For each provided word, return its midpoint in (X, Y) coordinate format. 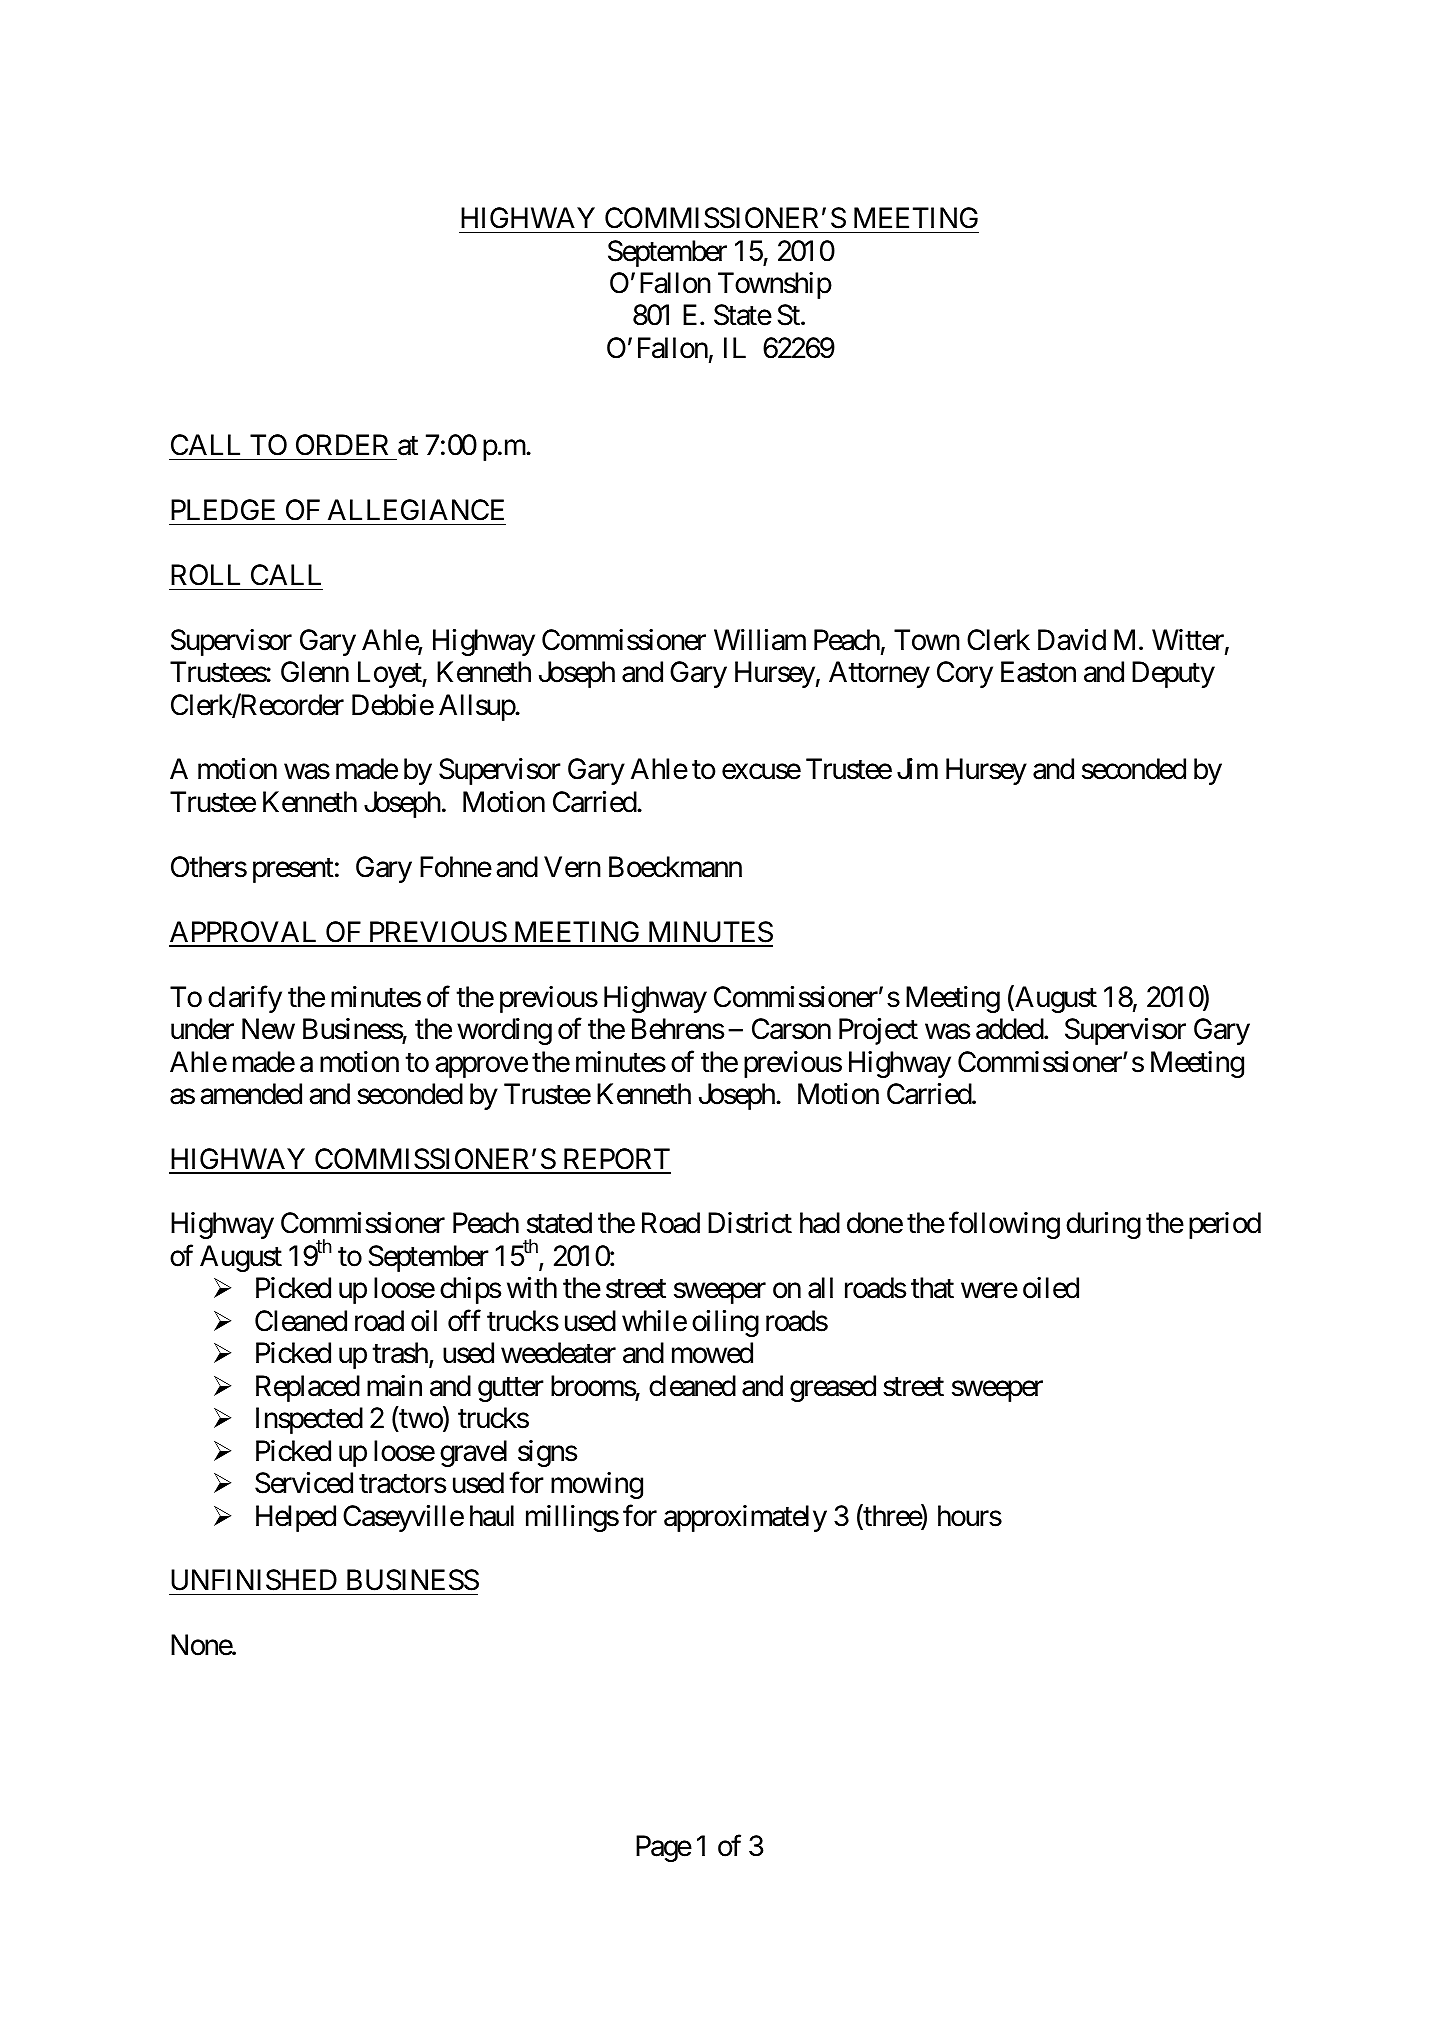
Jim (917, 769)
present (293, 871)
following (1004, 1225)
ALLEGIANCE (416, 510)
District (750, 1223)
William (760, 640)
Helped (296, 1518)
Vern (572, 867)
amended (251, 1094)
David (1072, 640)
